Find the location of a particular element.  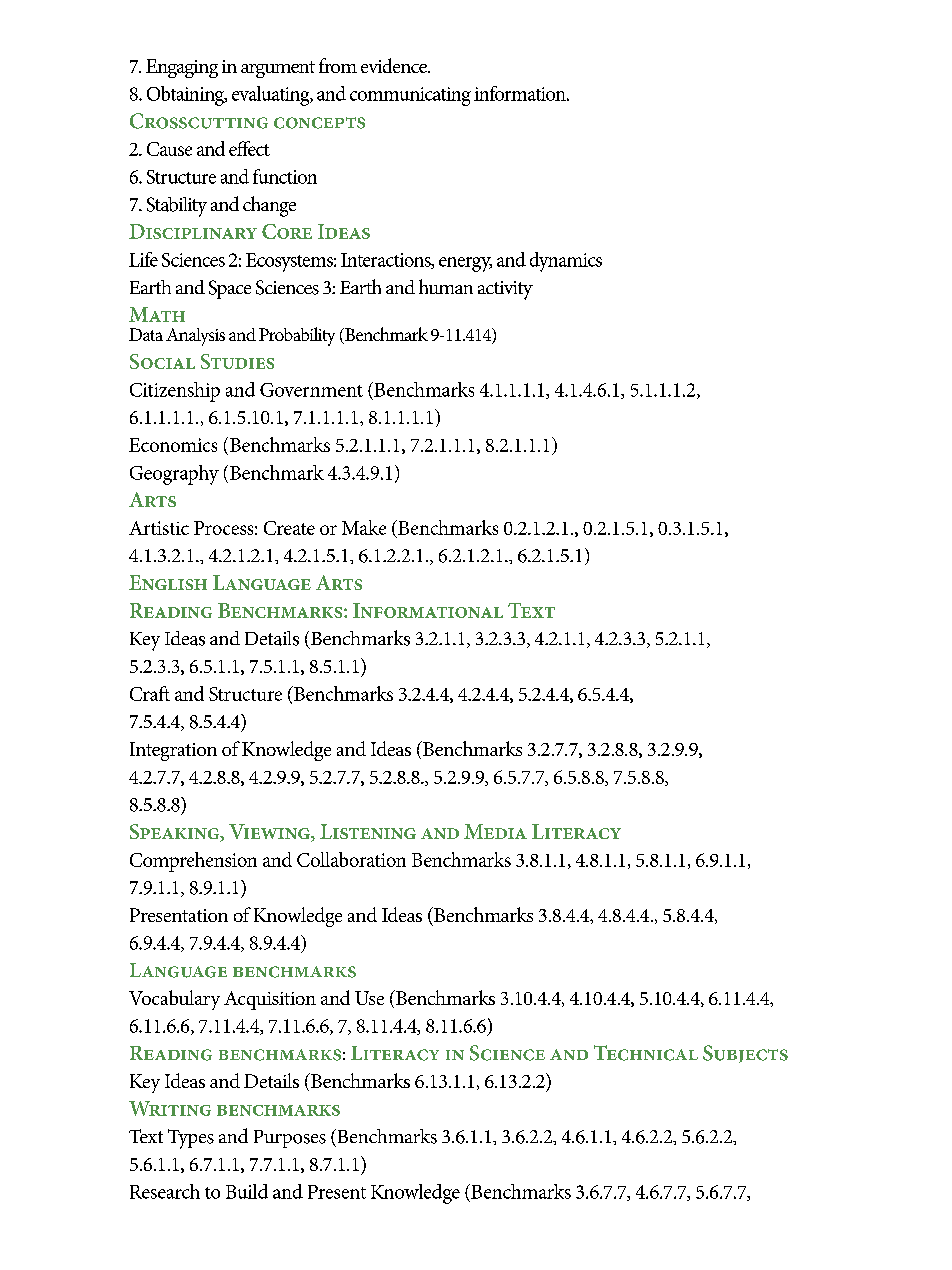

Crosscutting is located at coordinates (199, 121).
